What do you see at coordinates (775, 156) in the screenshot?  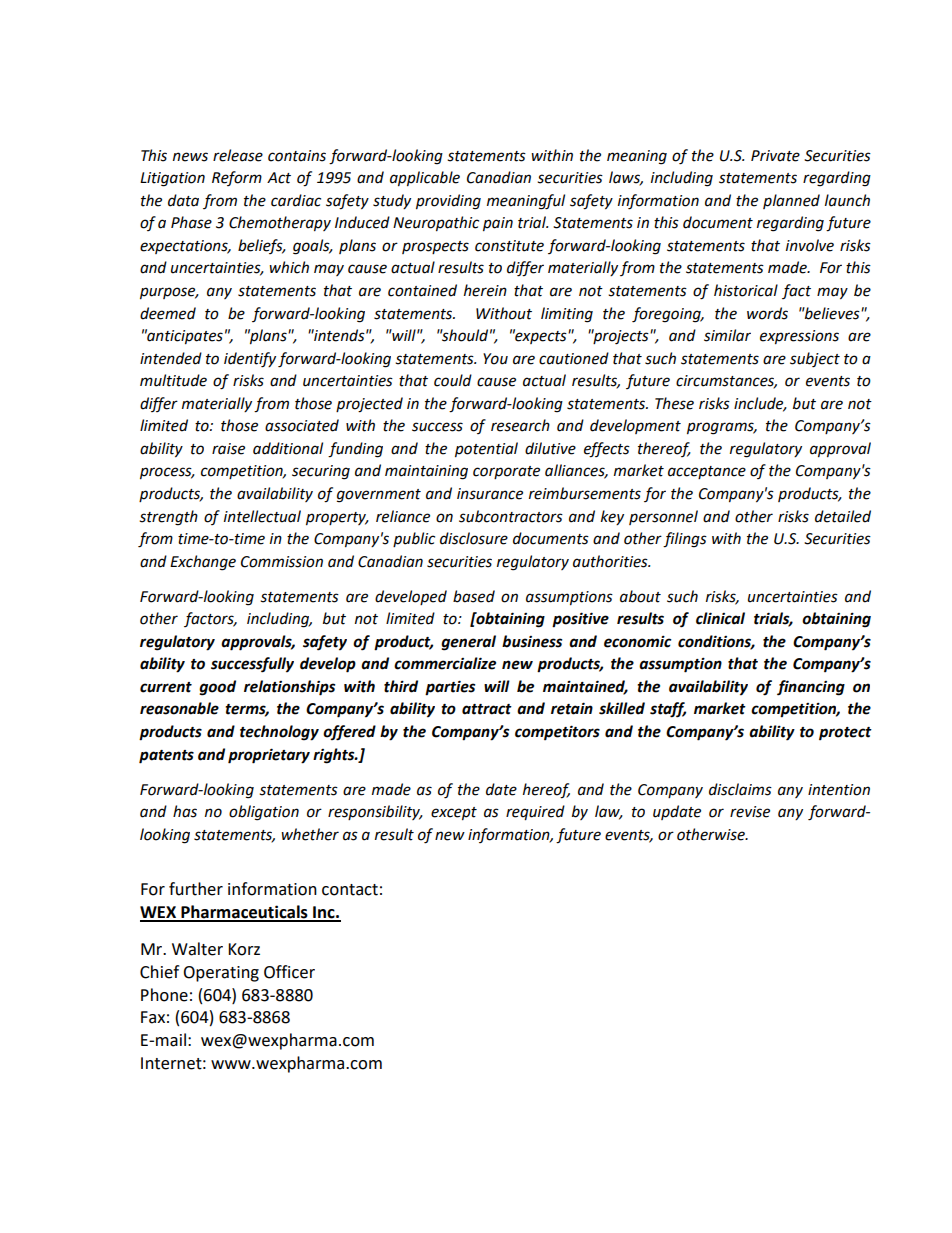 I see `Private` at bounding box center [775, 156].
